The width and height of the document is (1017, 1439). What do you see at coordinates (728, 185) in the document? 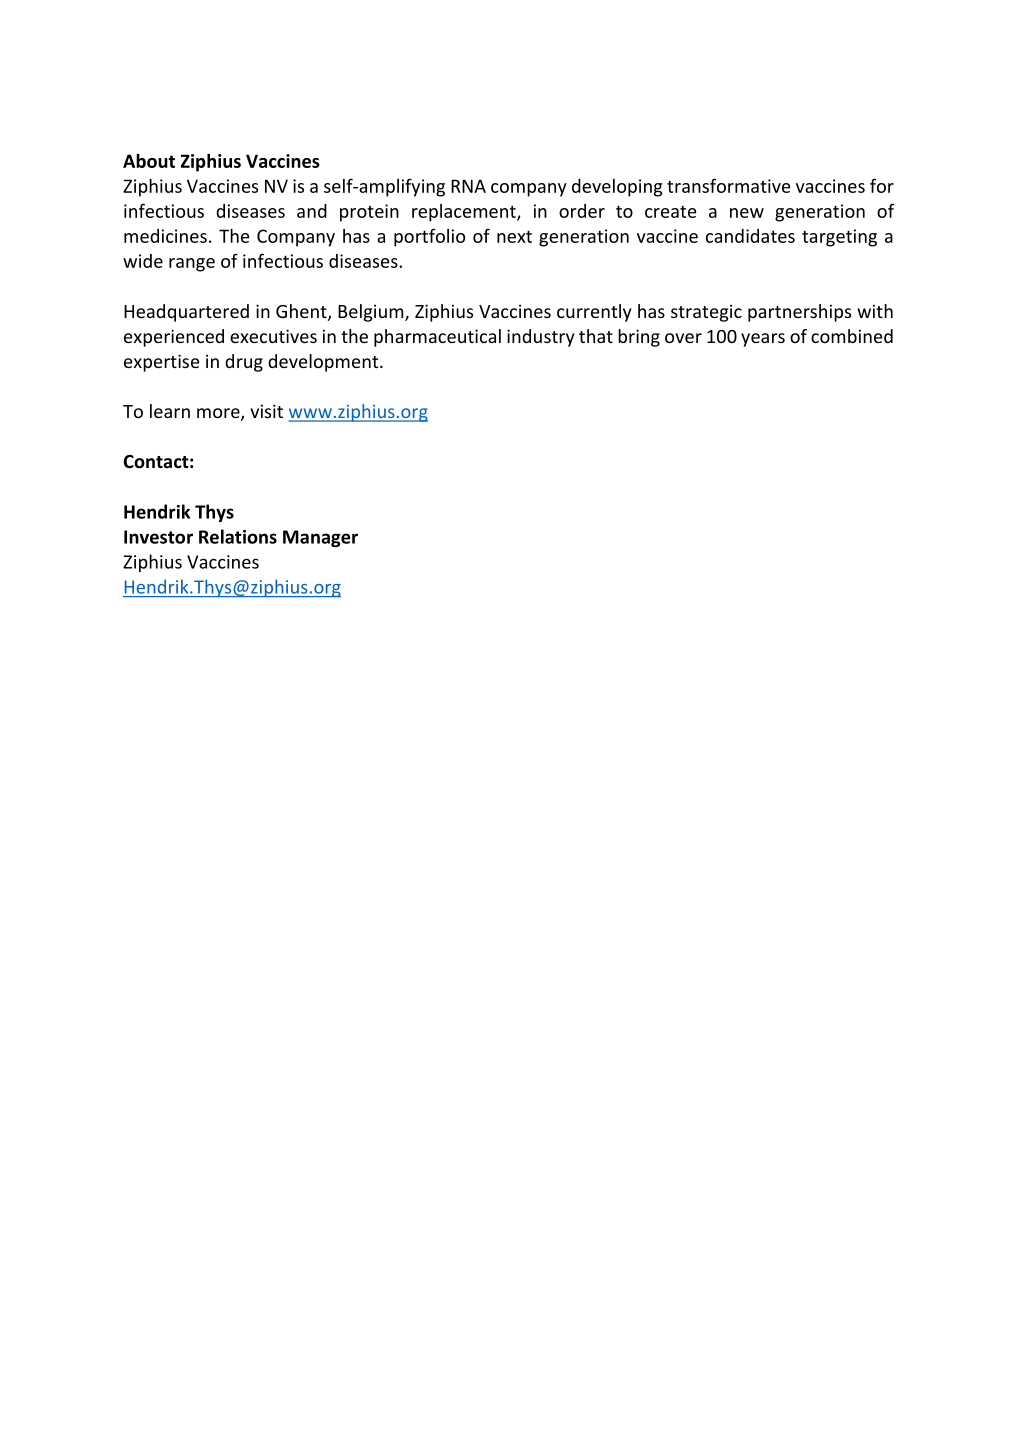
I see `transformative` at bounding box center [728, 185].
